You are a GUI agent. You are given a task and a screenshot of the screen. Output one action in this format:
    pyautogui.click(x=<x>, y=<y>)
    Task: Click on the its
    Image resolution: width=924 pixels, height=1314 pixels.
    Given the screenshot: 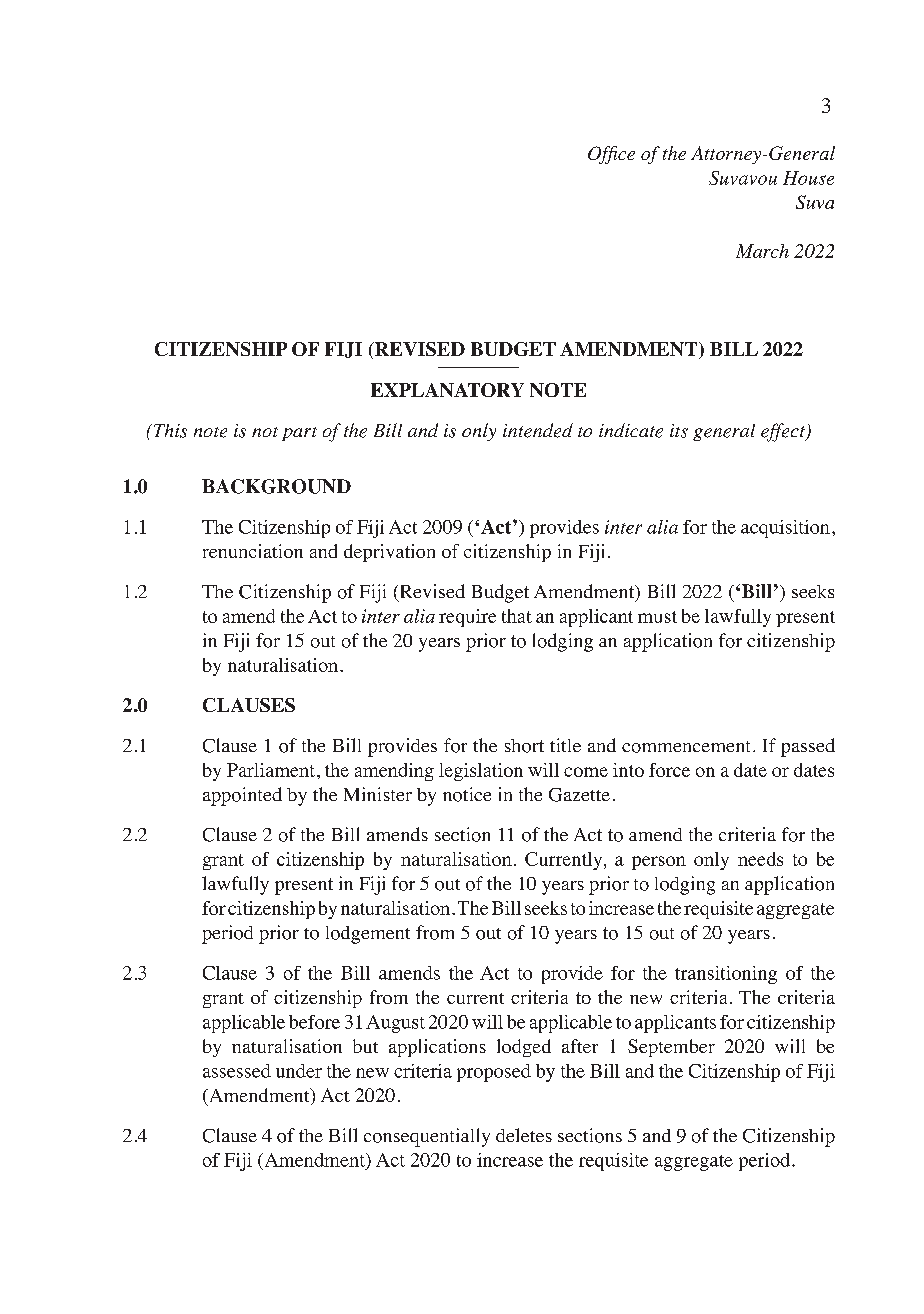 What is the action you would take?
    pyautogui.click(x=679, y=431)
